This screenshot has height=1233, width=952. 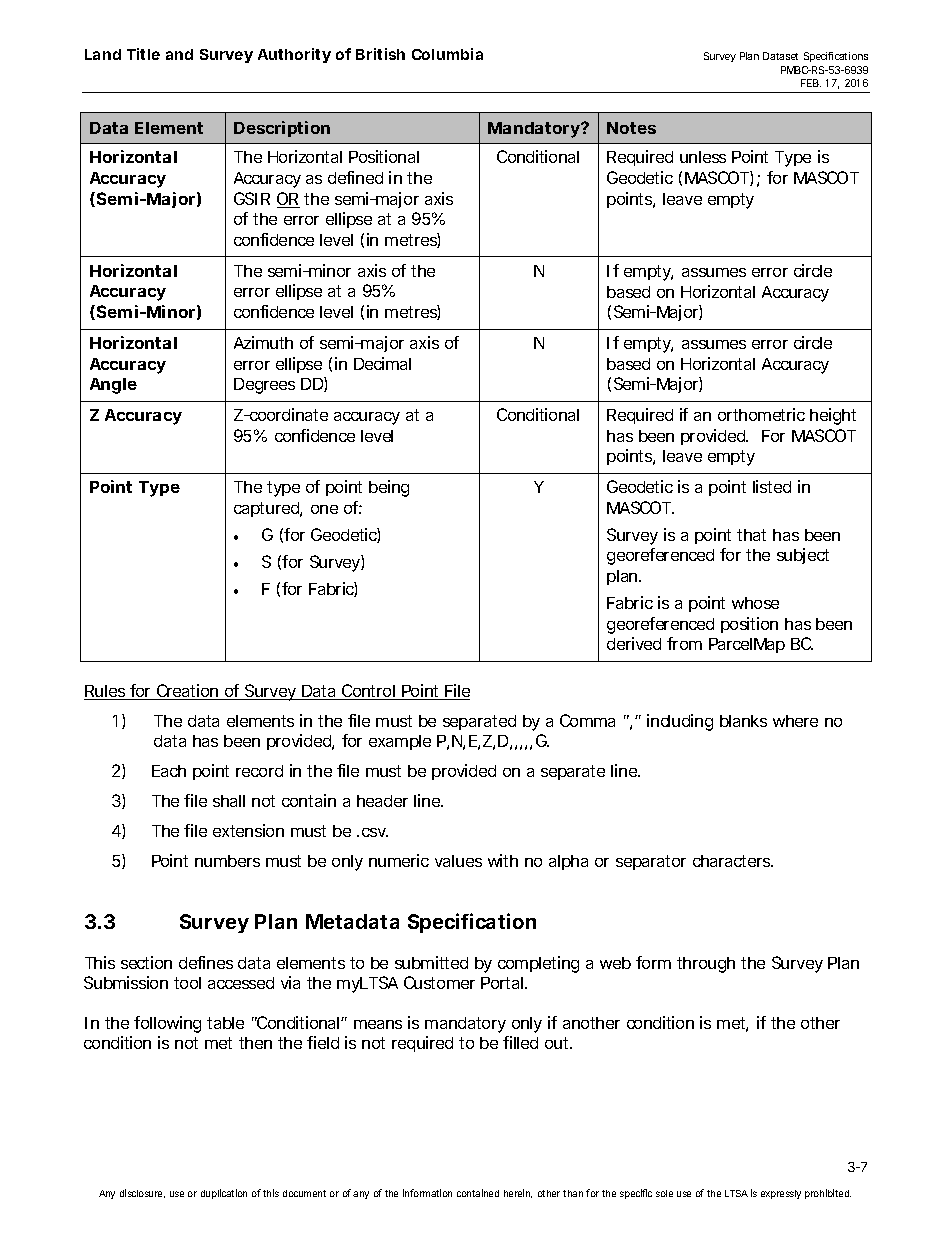 I want to click on FEB, so click(x=811, y=83).
